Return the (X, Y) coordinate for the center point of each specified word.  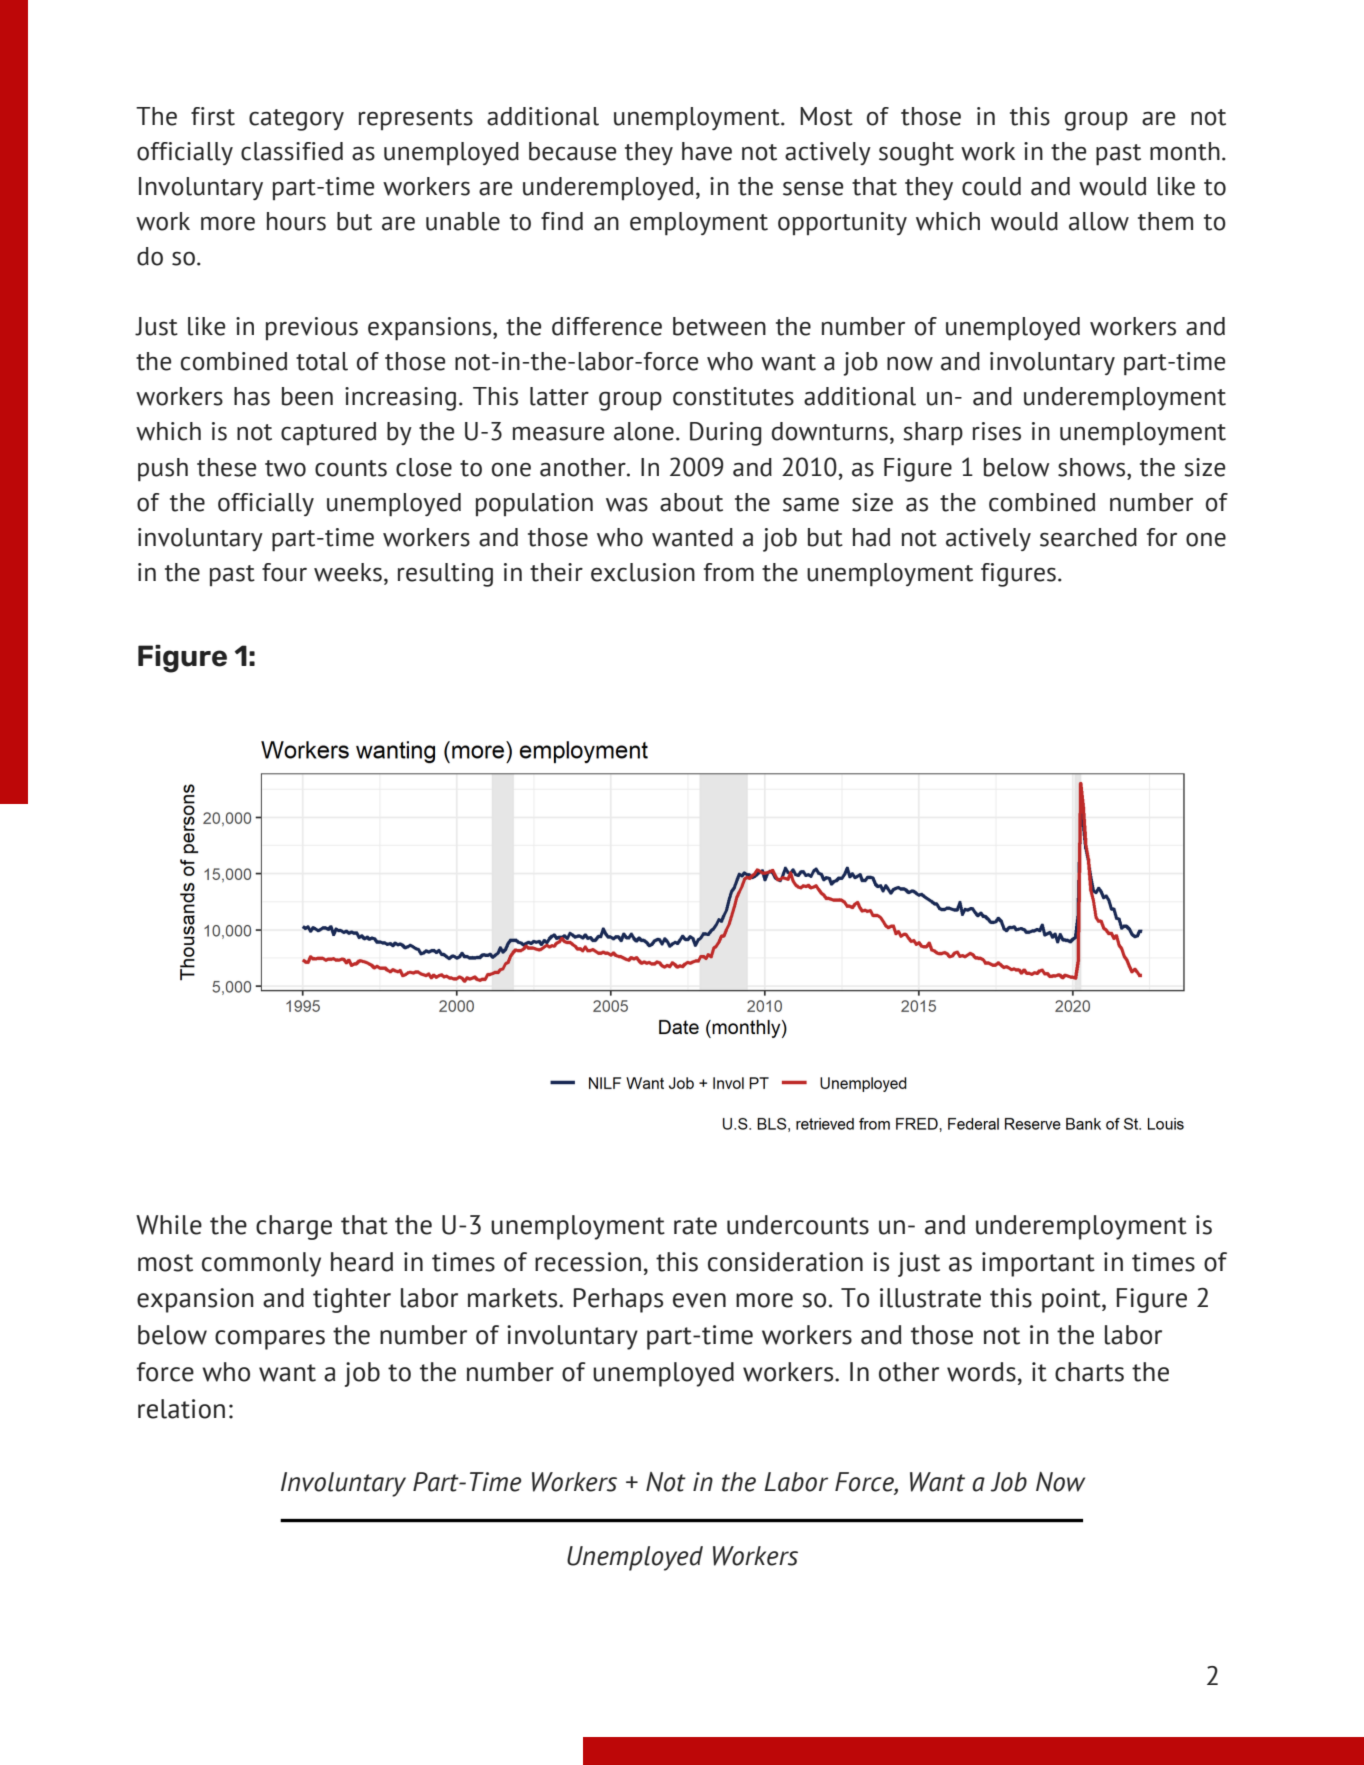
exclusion (643, 572)
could (991, 186)
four (284, 572)
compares (270, 1340)
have (707, 151)
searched (1088, 537)
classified (292, 151)
